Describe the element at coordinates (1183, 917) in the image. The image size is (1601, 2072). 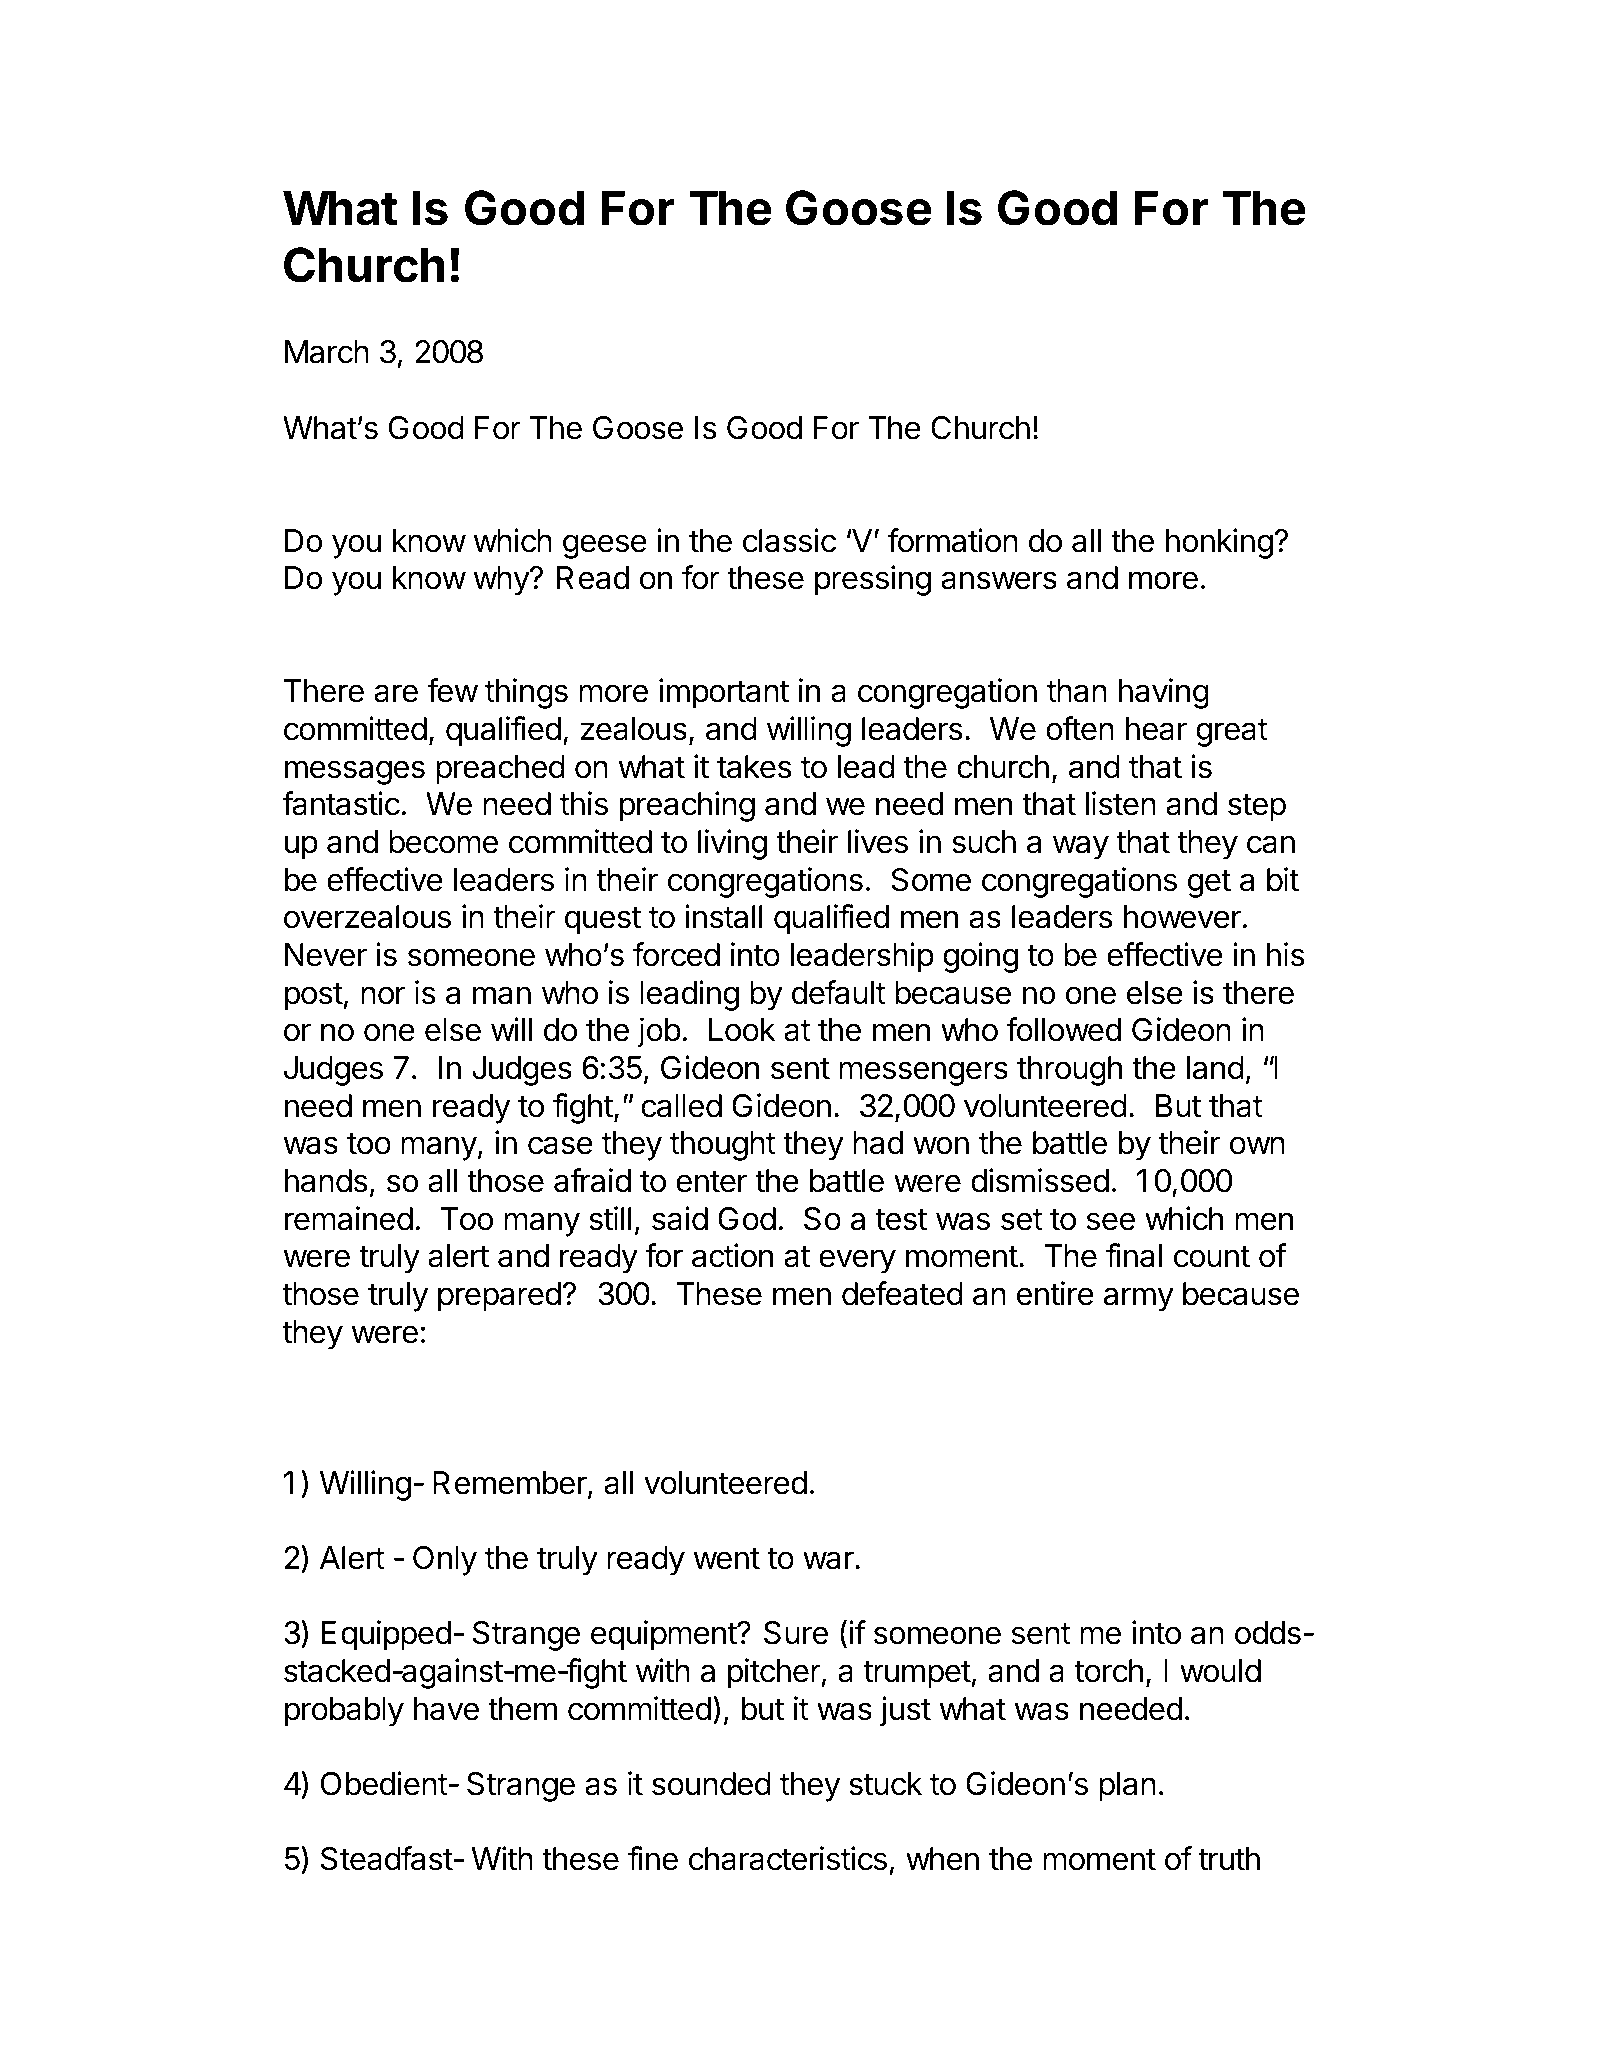
I see `however` at that location.
